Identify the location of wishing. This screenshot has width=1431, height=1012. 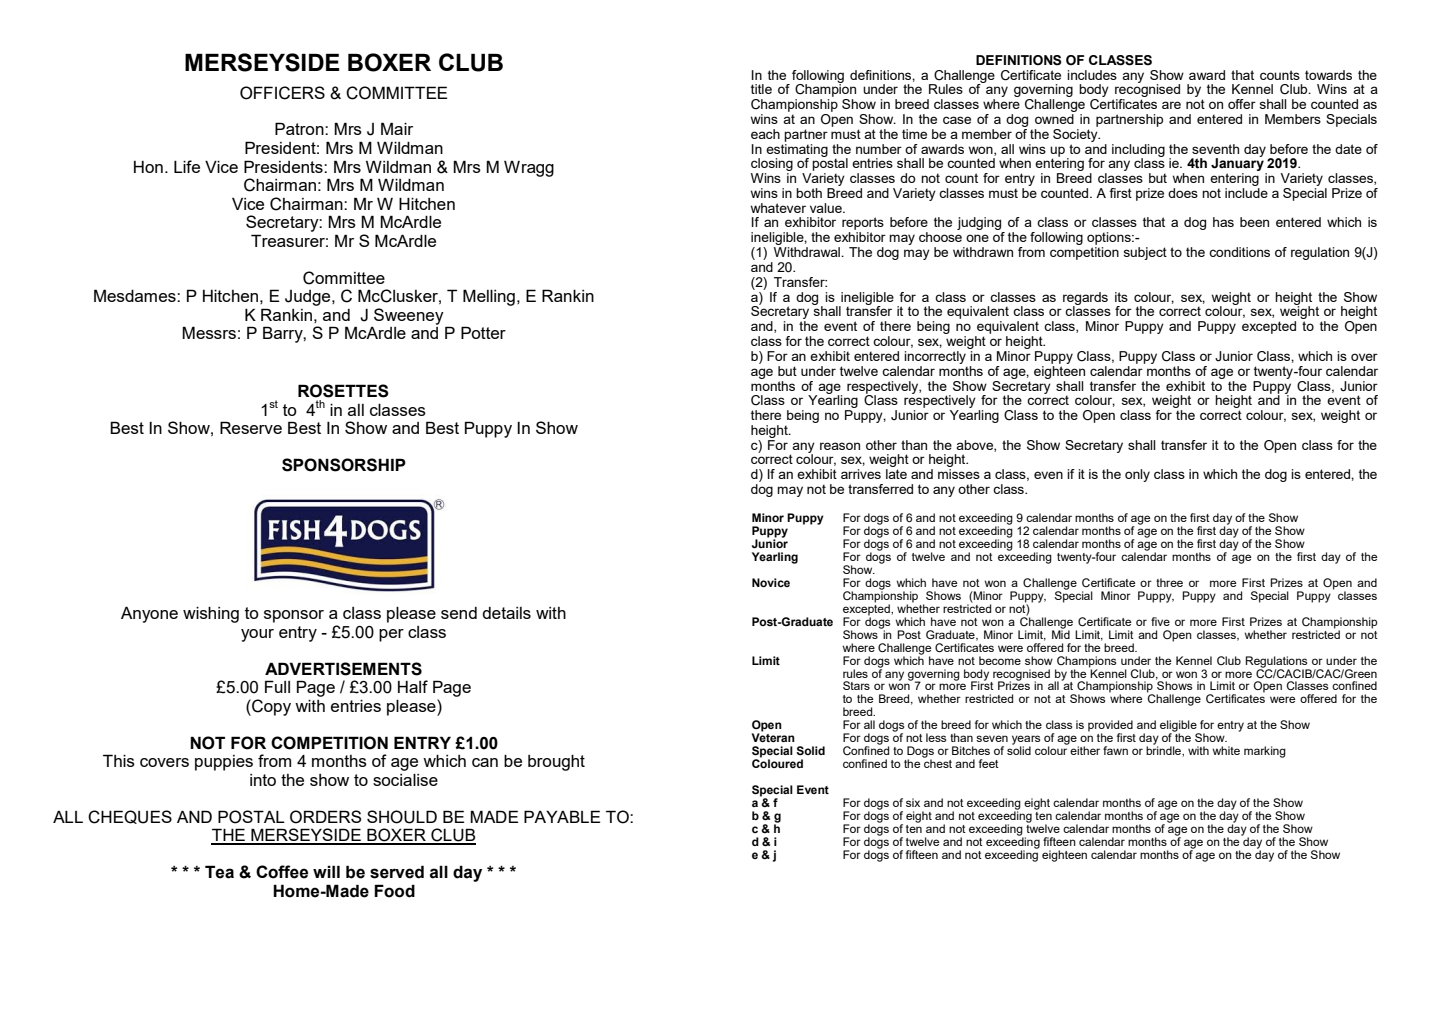
(211, 615).
